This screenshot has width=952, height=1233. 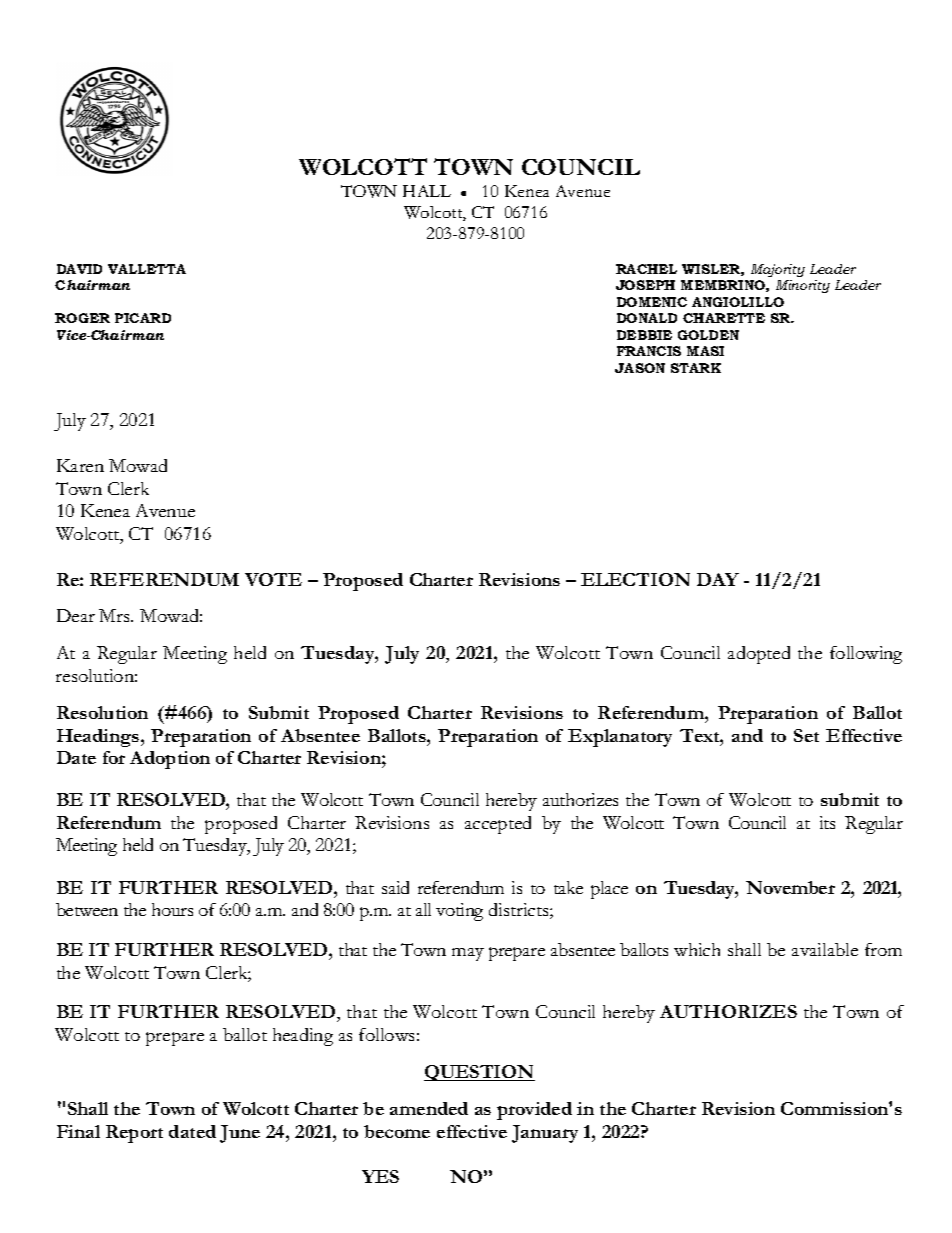 I want to click on PICARD, so click(x=143, y=318).
